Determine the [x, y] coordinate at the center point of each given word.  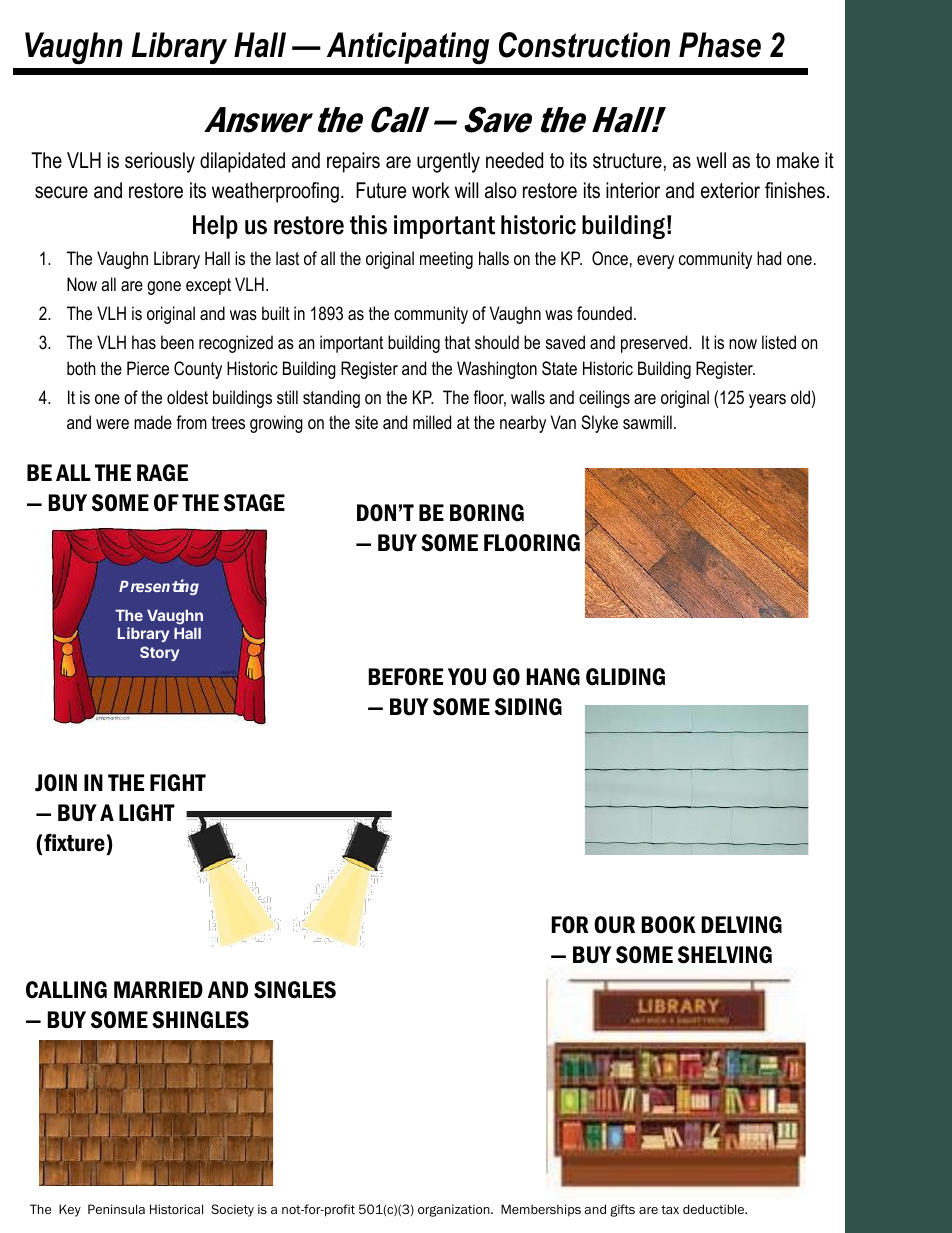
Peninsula [116, 1209]
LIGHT [147, 813]
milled [432, 422]
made [153, 422]
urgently [448, 162]
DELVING [742, 925]
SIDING [528, 707]
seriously [160, 162]
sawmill [647, 422]
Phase [720, 45]
